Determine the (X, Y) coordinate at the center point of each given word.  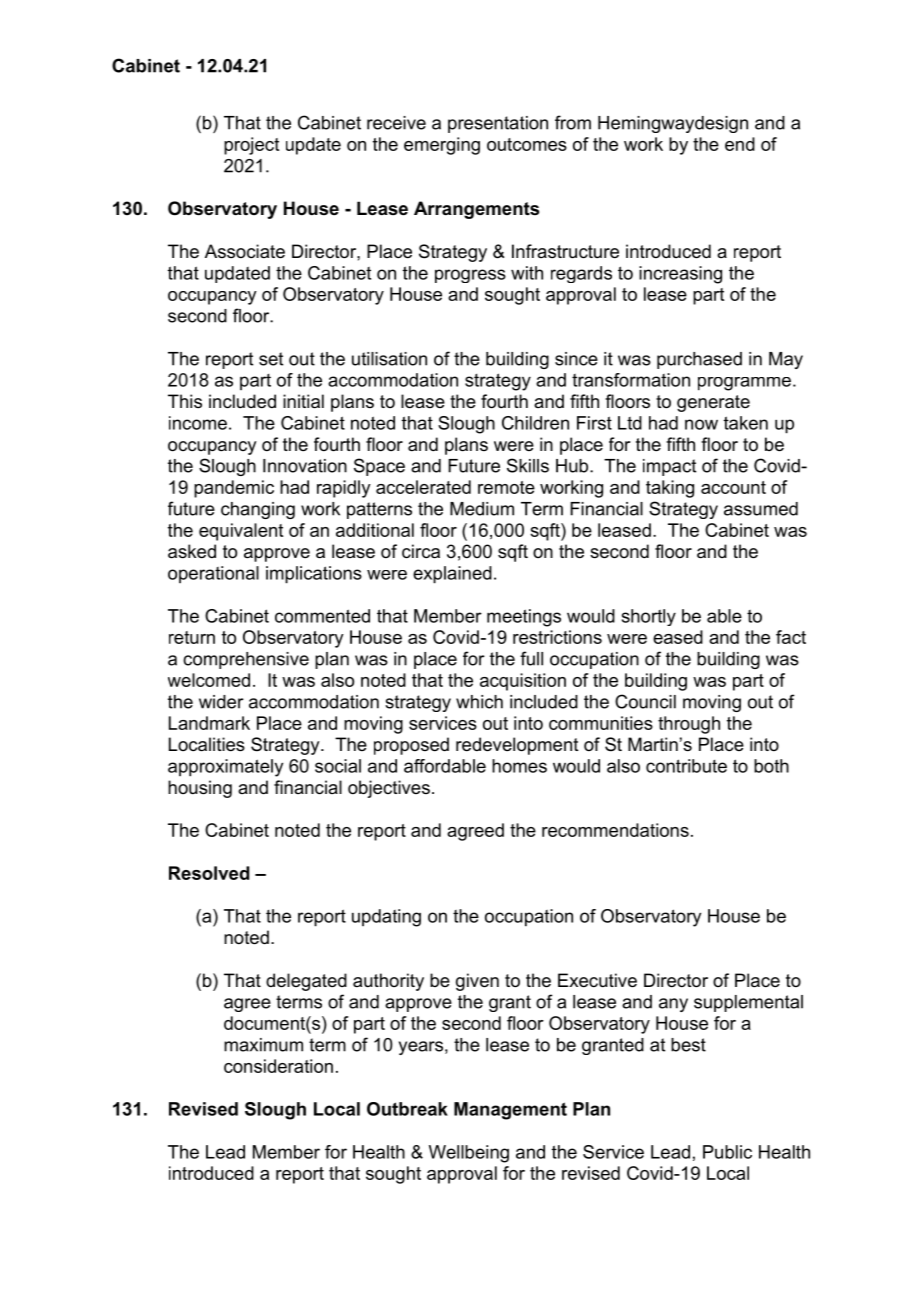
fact (791, 637)
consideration (278, 1066)
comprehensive (246, 660)
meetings (524, 618)
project (251, 146)
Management (510, 1111)
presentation (498, 124)
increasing (680, 275)
